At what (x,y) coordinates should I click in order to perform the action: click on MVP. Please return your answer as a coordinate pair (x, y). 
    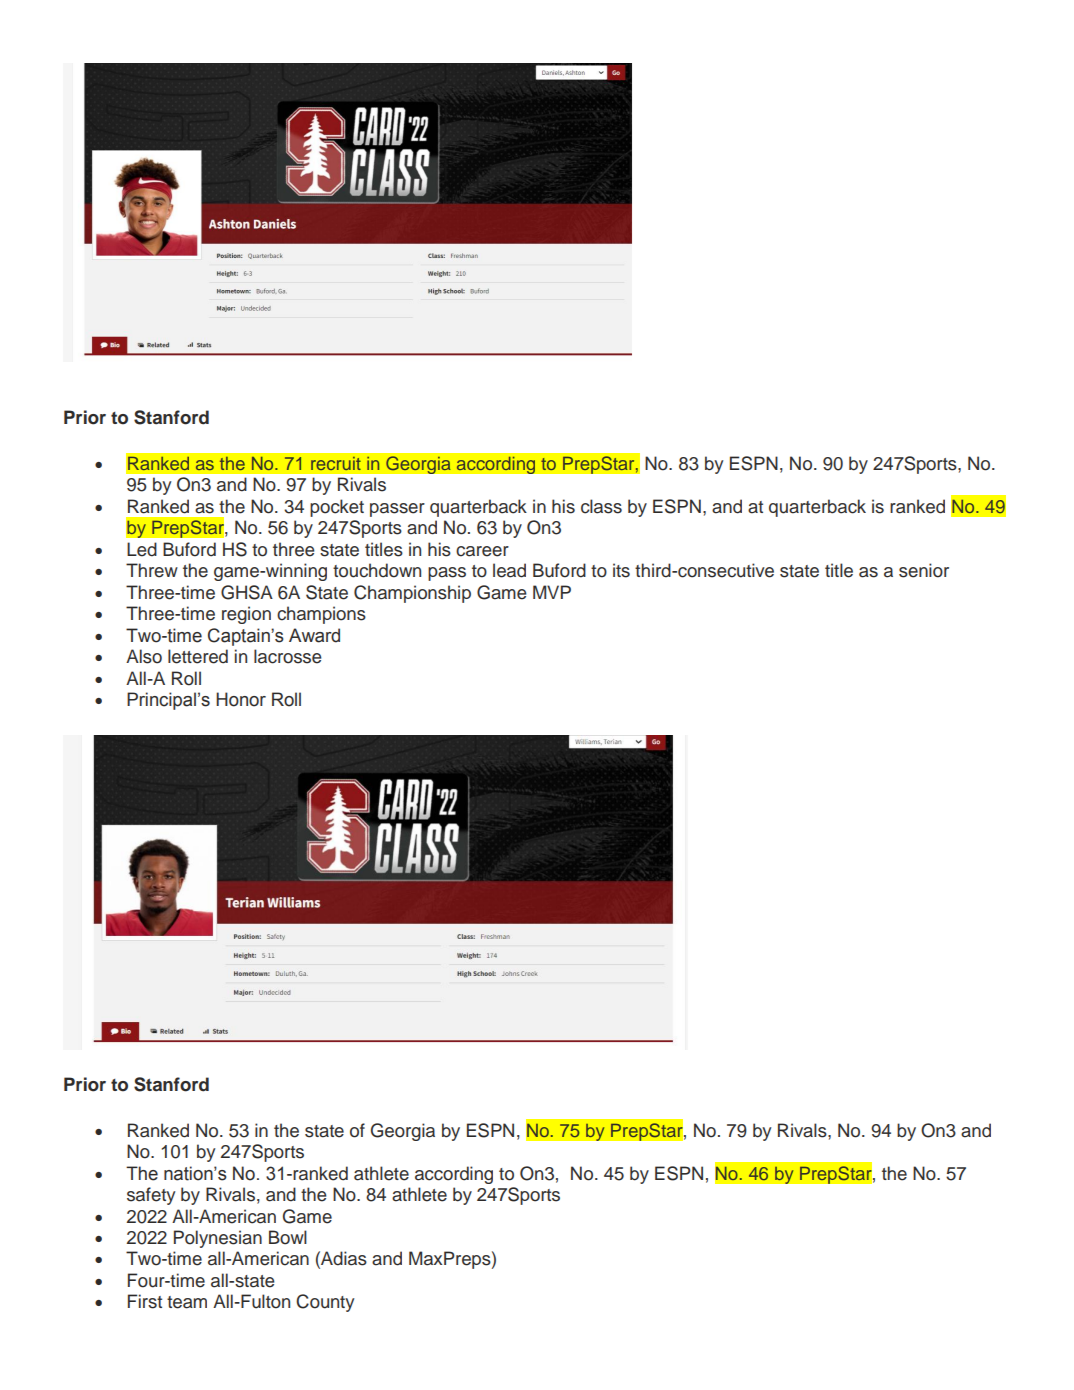
    Looking at the image, I should click on (552, 592).
